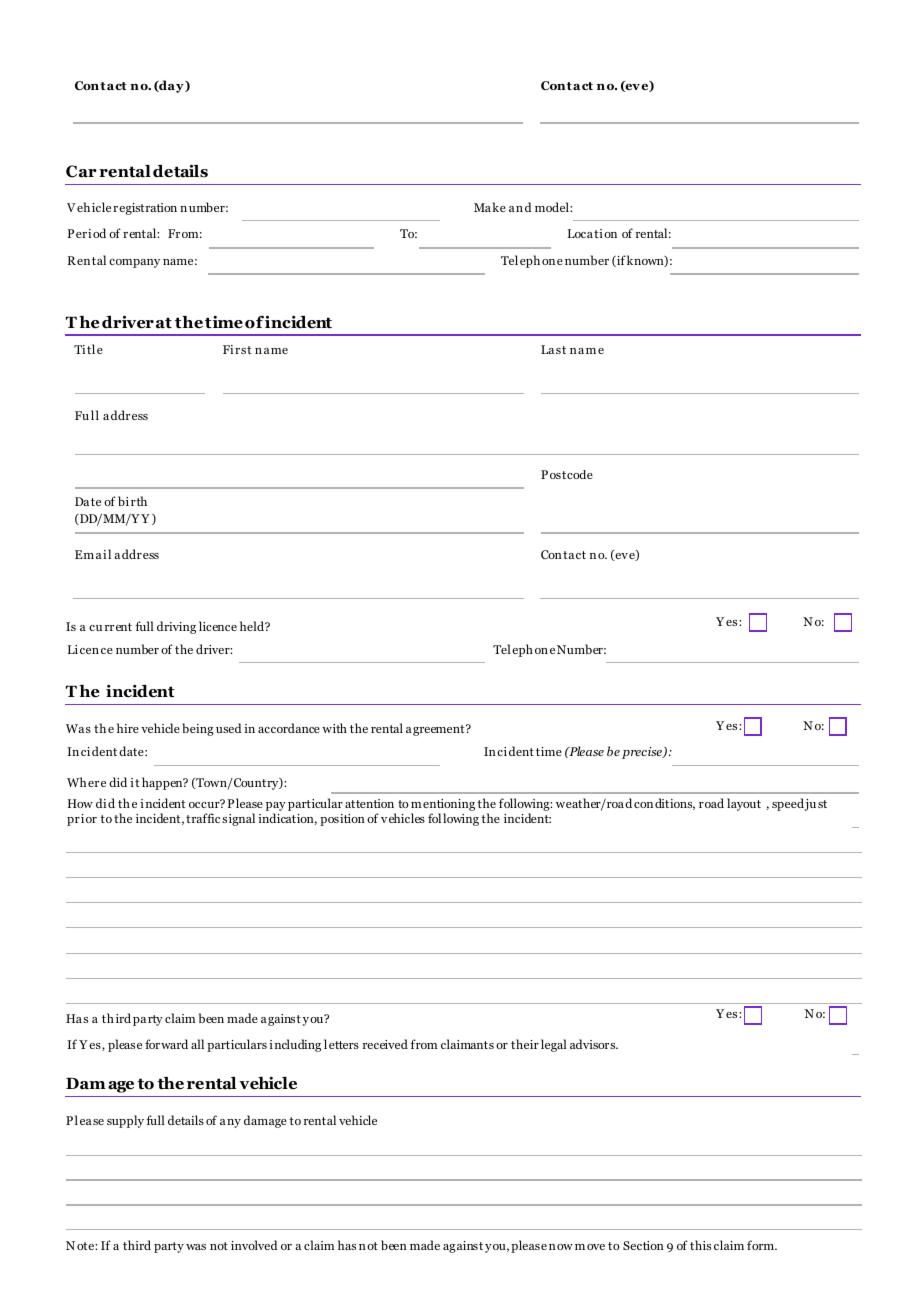 Image resolution: width=924 pixels, height=1308 pixels. Describe the element at coordinates (490, 207) in the screenshot. I see `Make` at that location.
